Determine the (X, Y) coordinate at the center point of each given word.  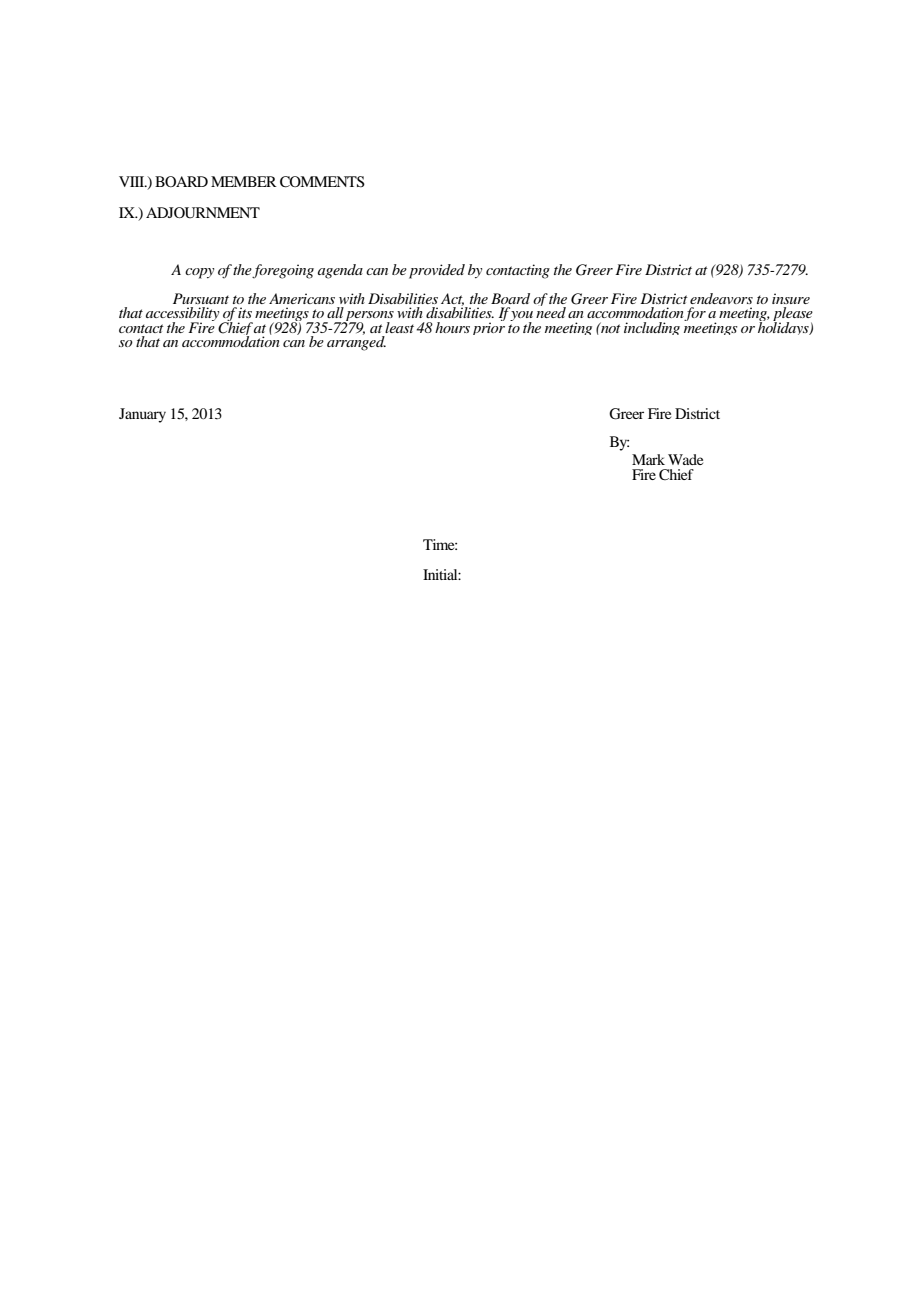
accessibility (184, 315)
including (652, 328)
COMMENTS (322, 182)
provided (437, 271)
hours (452, 327)
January (142, 415)
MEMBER (244, 181)
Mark (648, 459)
